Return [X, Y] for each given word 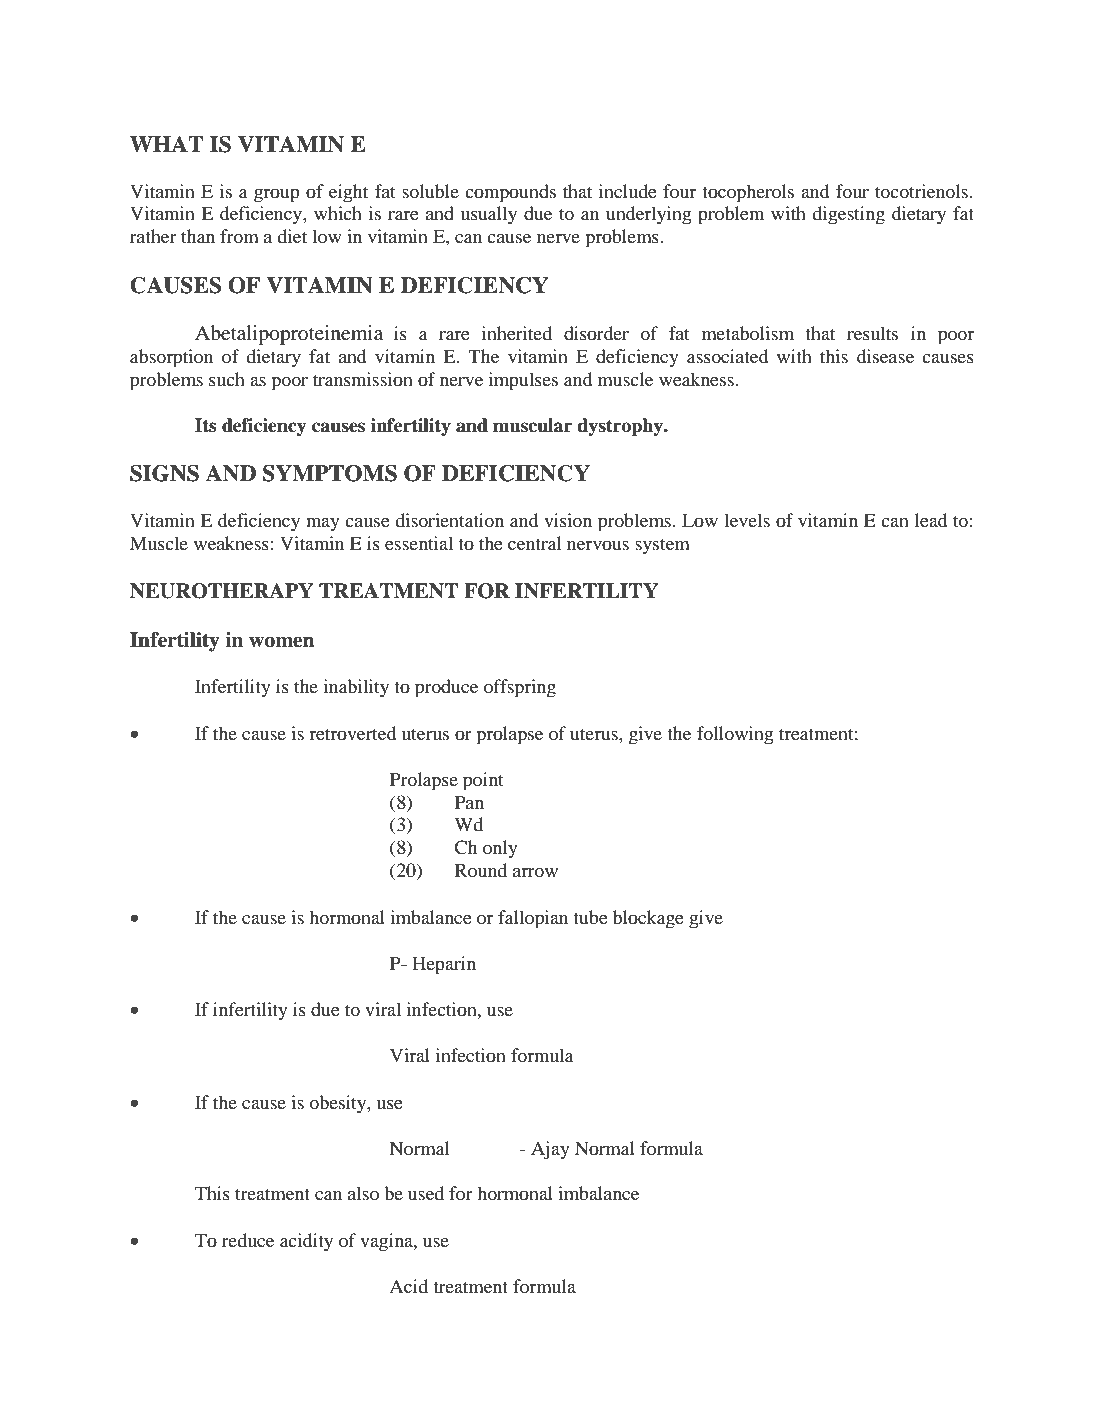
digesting [848, 215]
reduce [248, 1240]
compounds [510, 193]
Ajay [550, 1150]
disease [885, 356]
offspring [520, 688]
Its [206, 425]
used [426, 1193]
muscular [533, 425]
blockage [648, 919]
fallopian [533, 919]
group [277, 196]
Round [481, 870]
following [735, 735]
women [282, 642]
